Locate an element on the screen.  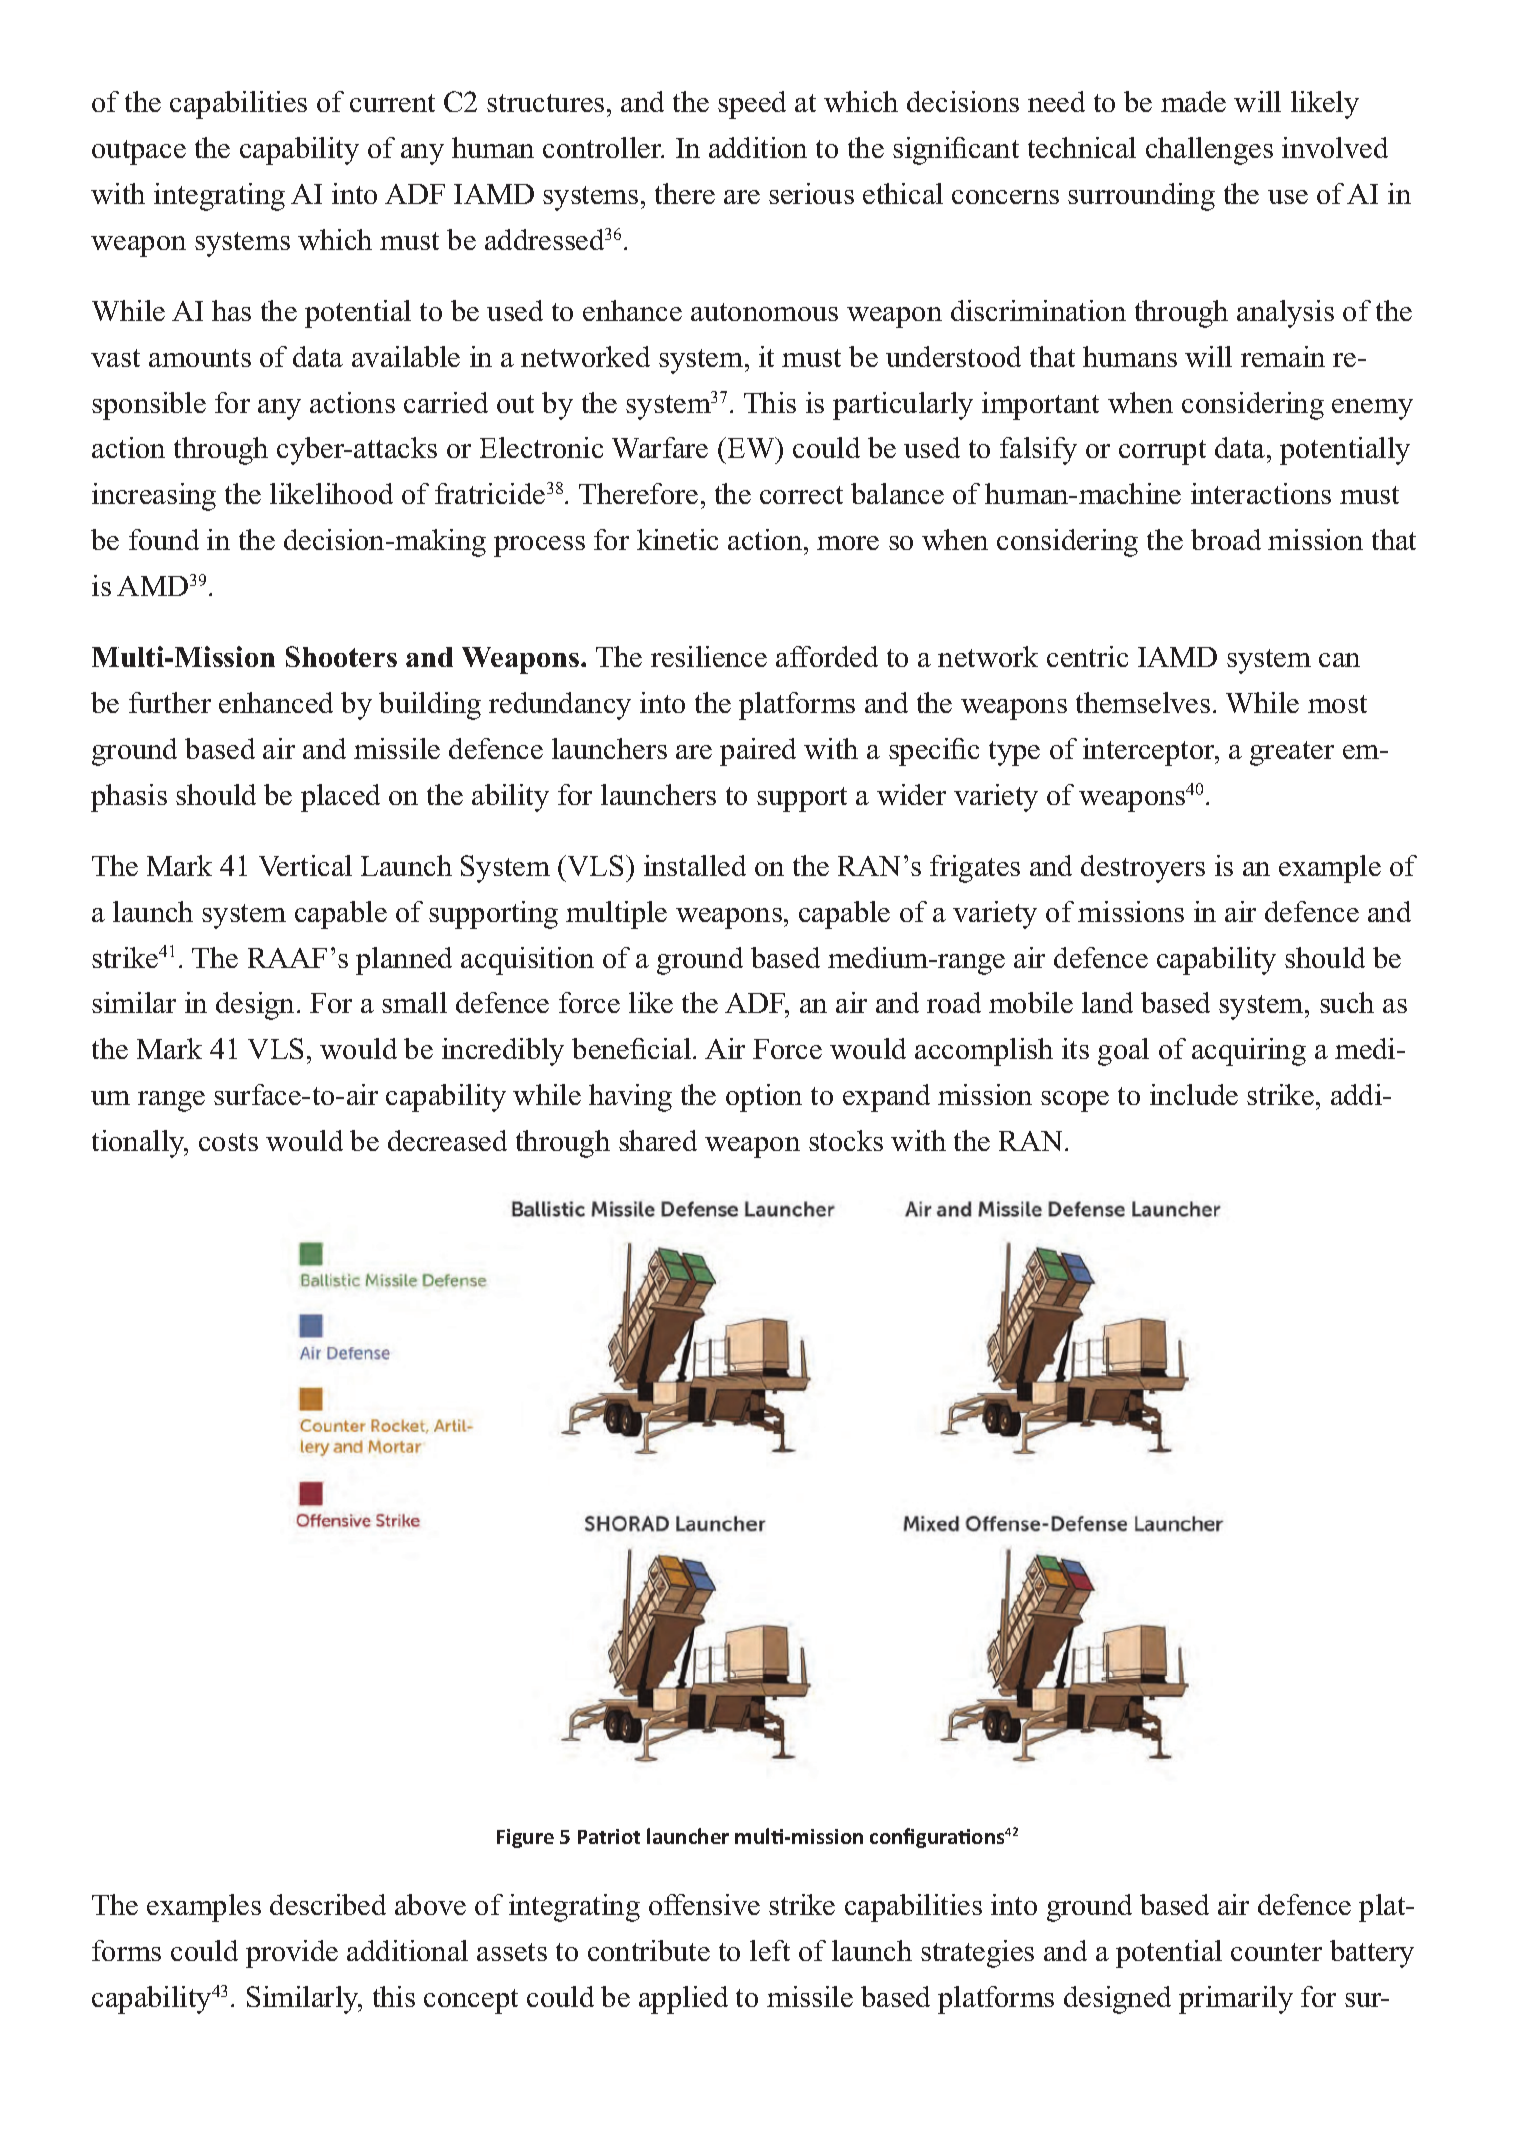
shared is located at coordinates (658, 1140).
